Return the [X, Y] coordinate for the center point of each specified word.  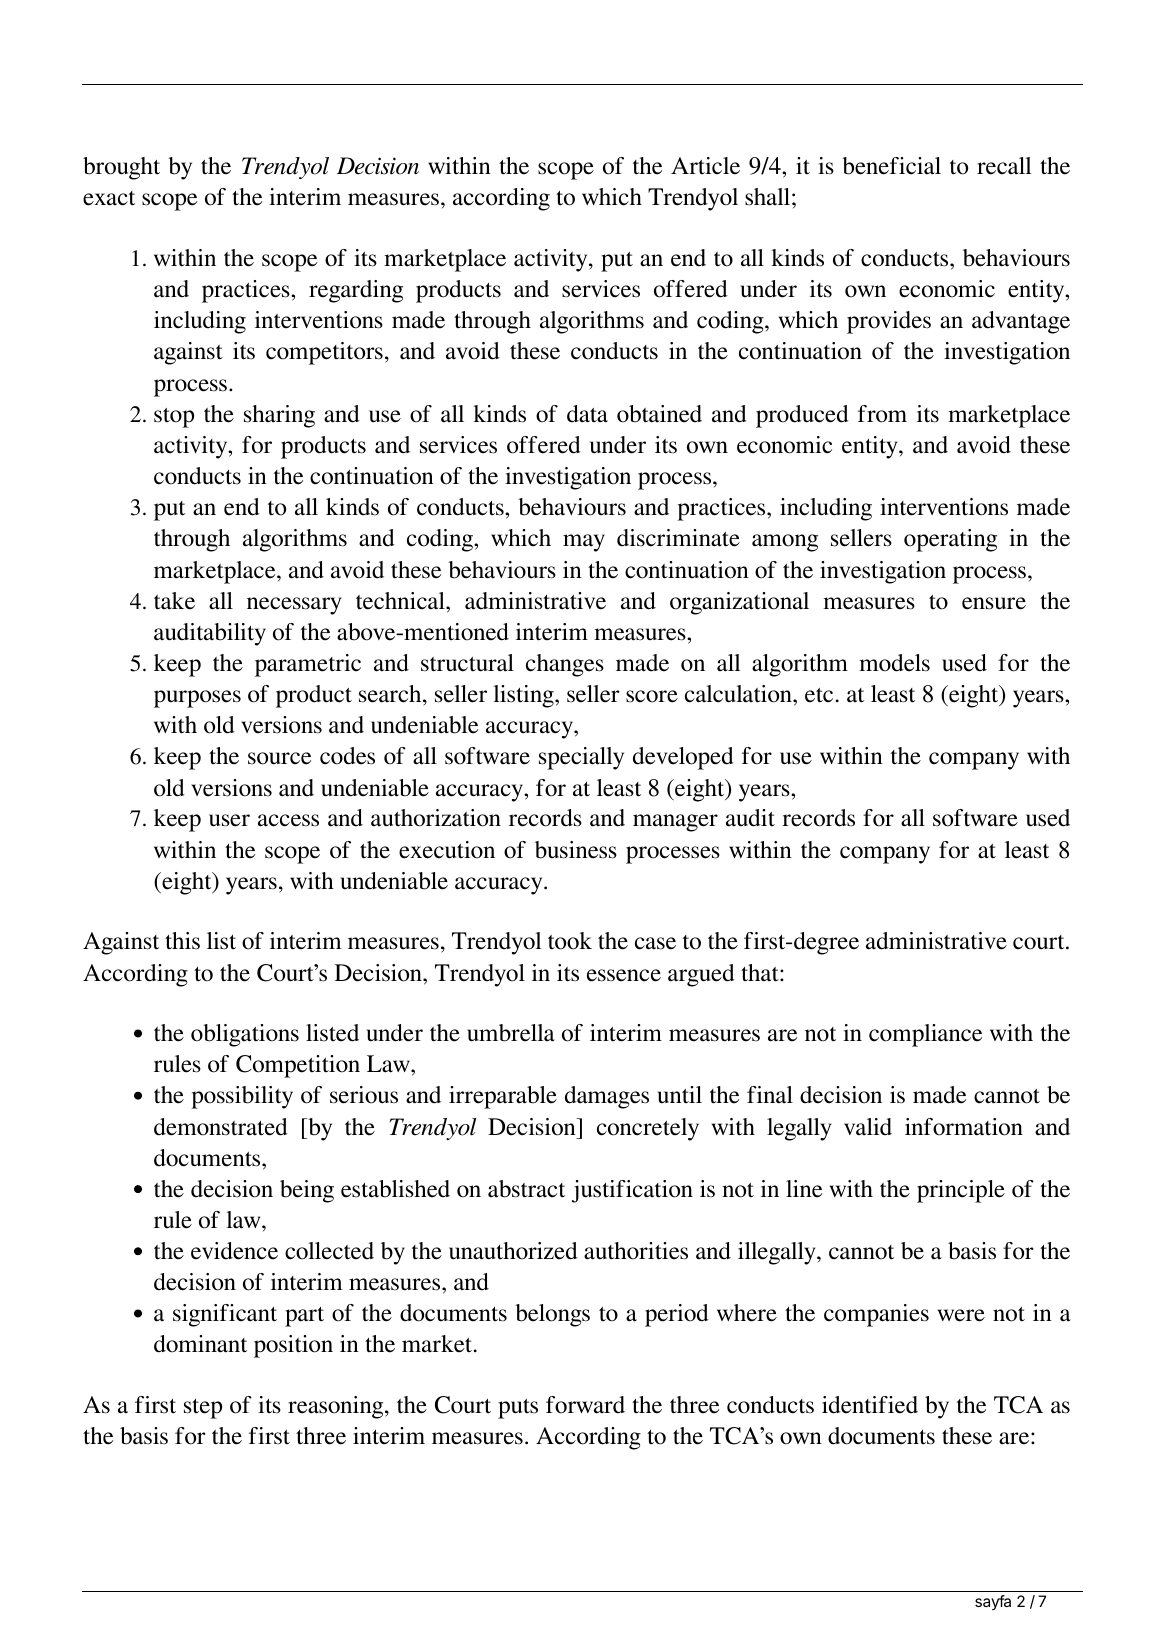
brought [121, 168]
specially [581, 758]
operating [950, 540]
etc [819, 695]
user [229, 820]
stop [174, 418]
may [584, 543]
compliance [925, 1035]
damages [607, 1097]
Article [705, 166]
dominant [200, 1344]
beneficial [892, 166]
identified [870, 1405]
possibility [242, 1097]
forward [585, 1405]
